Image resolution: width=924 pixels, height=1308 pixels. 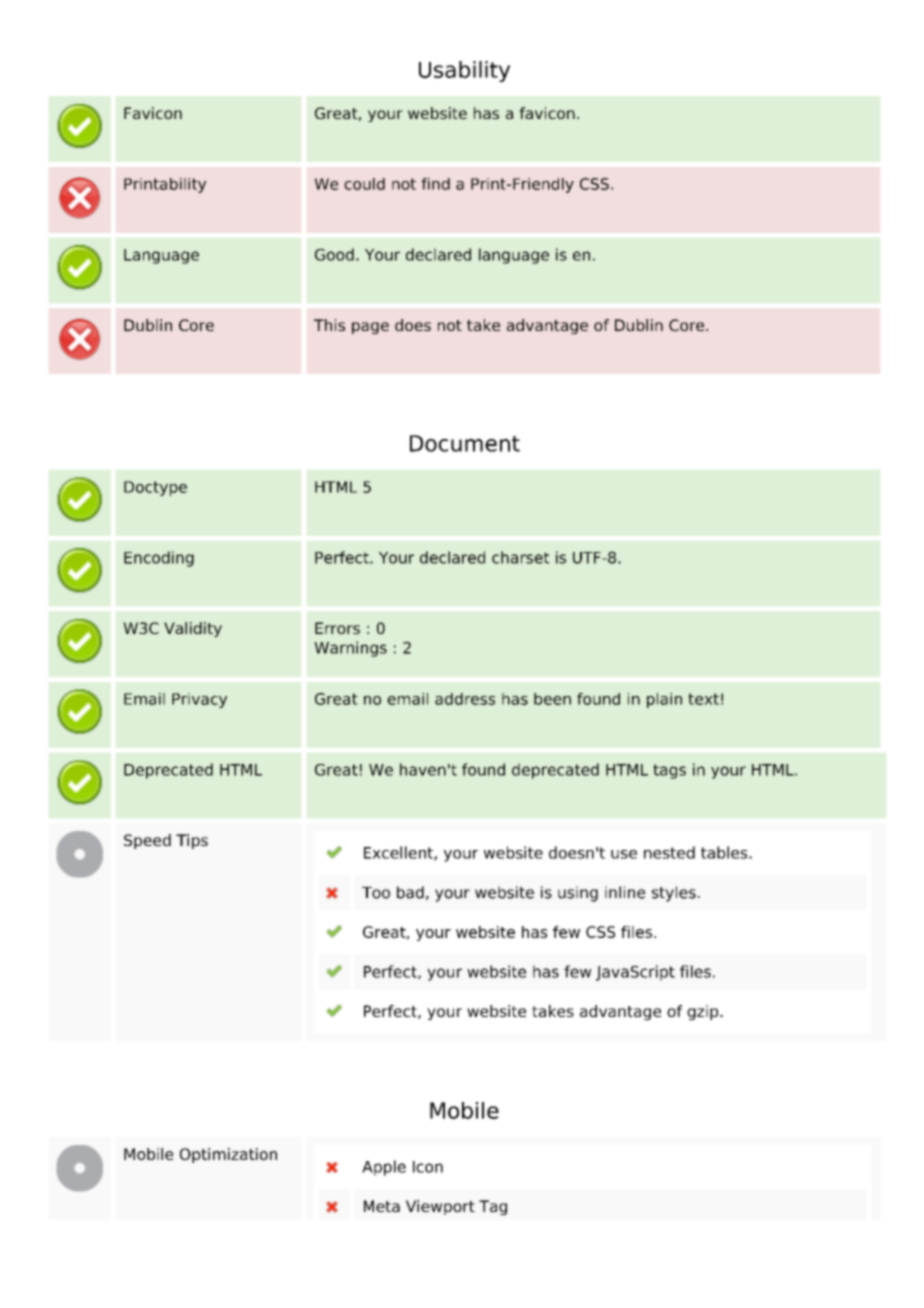 What do you see at coordinates (435, 184) in the screenshot?
I see `find` at bounding box center [435, 184].
